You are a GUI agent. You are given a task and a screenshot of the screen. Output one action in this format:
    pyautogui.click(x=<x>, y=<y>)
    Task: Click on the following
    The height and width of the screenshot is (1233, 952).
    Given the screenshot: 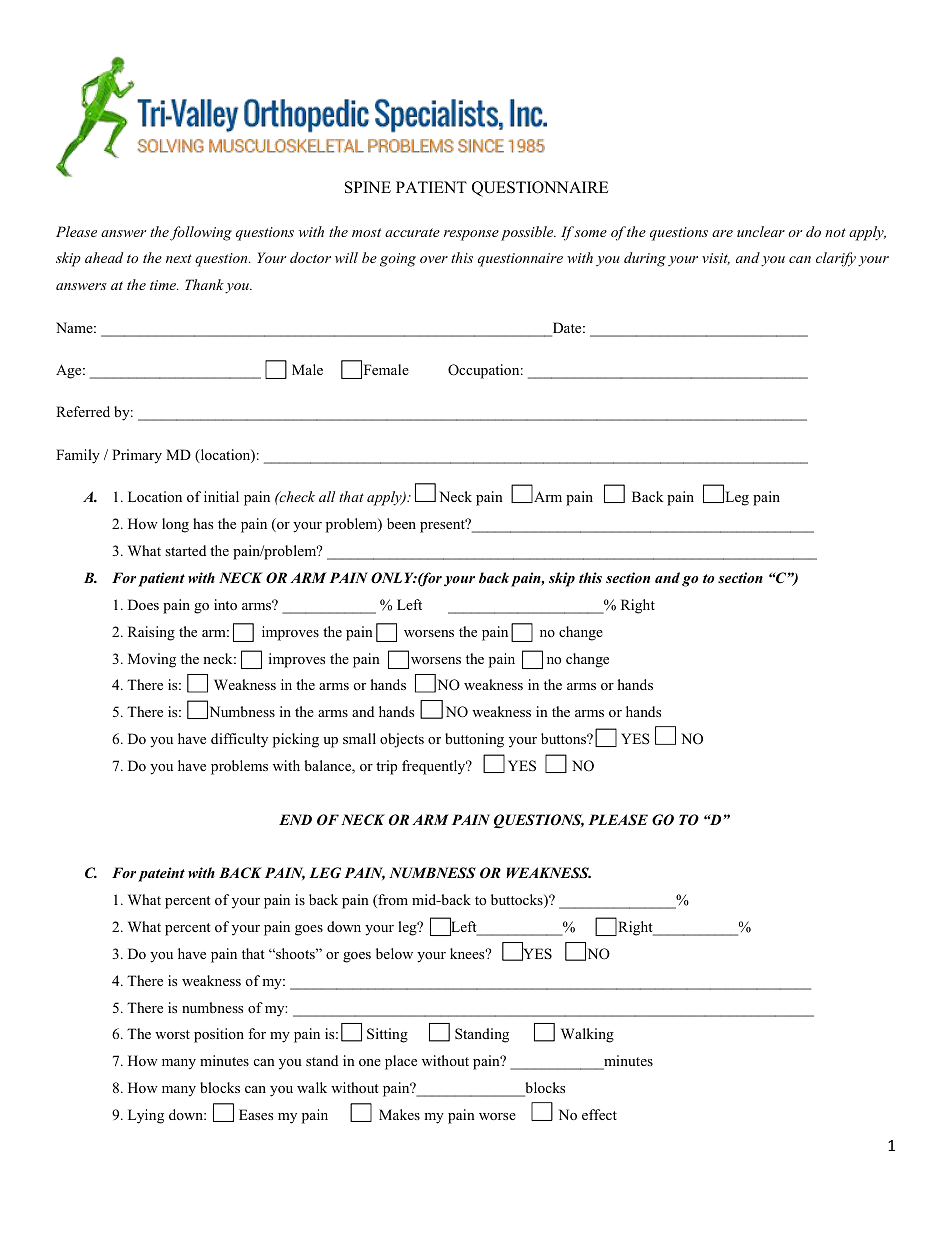 What is the action you would take?
    pyautogui.click(x=200, y=233)
